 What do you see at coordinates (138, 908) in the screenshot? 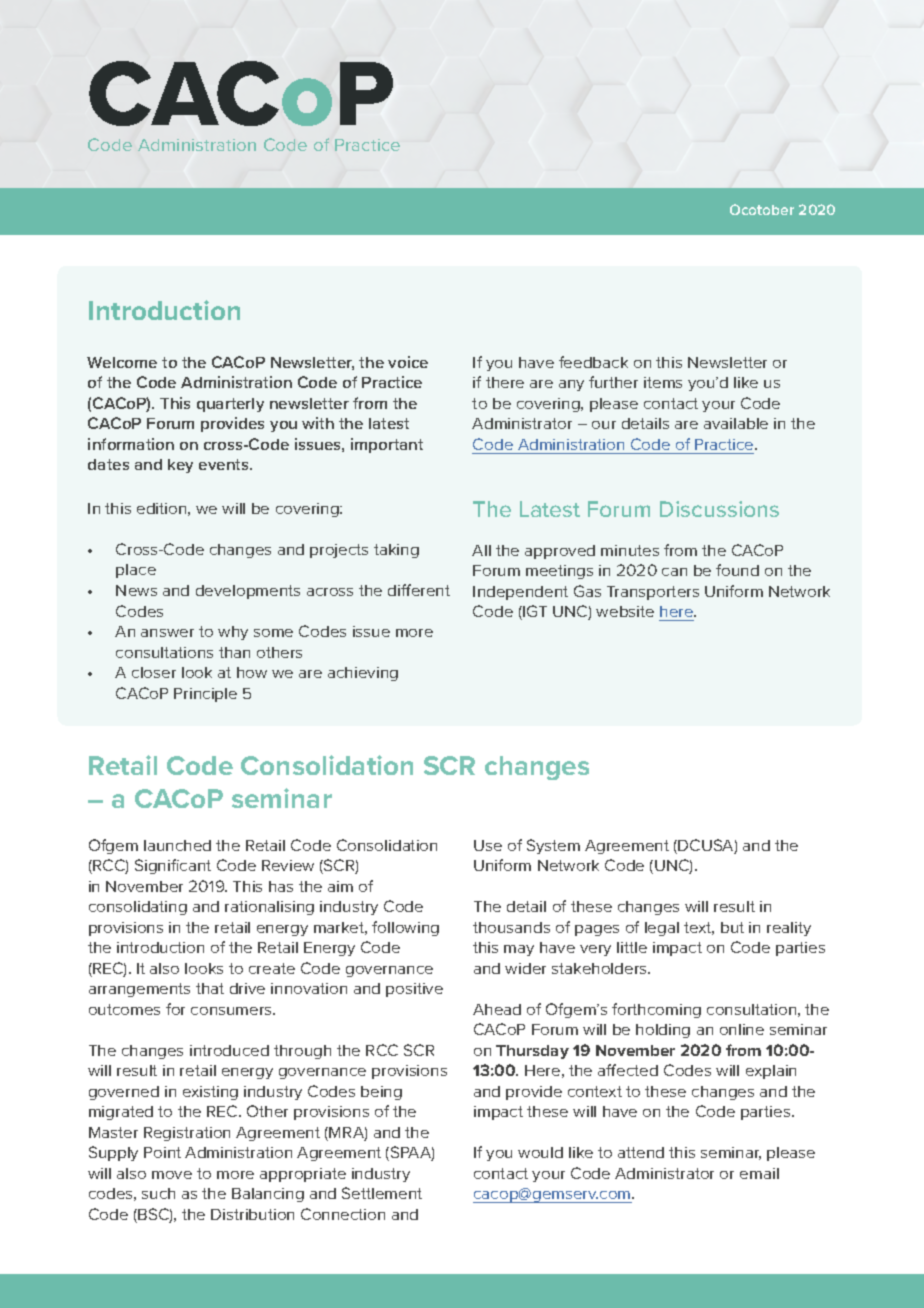
I see `consolidating` at bounding box center [138, 908].
